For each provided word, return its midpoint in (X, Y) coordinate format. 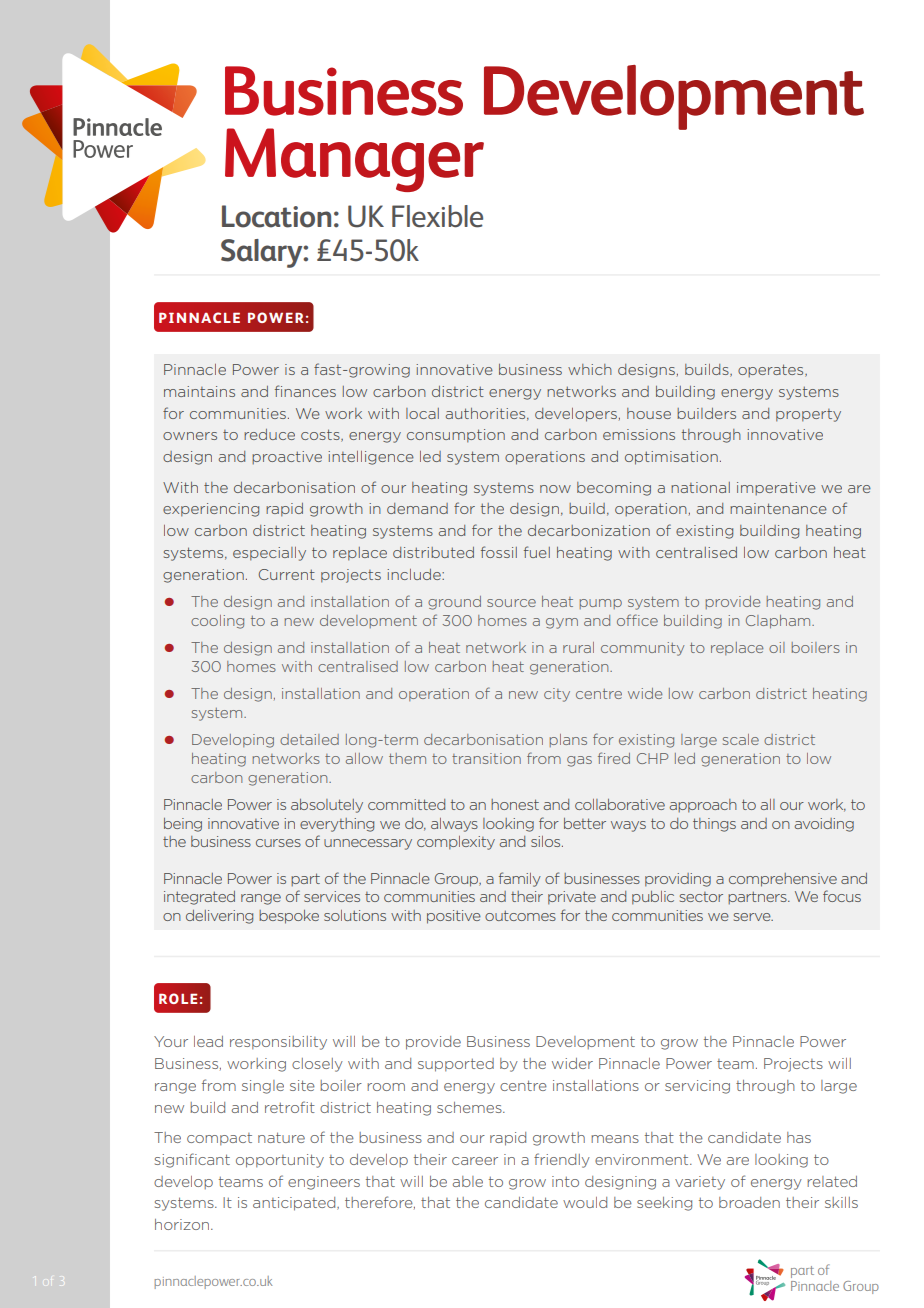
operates (772, 371)
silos (547, 841)
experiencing (211, 510)
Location (276, 216)
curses (278, 843)
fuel (537, 552)
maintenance (778, 508)
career (475, 1161)
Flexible (437, 216)
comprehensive (783, 880)
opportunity (280, 1161)
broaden (749, 1202)
